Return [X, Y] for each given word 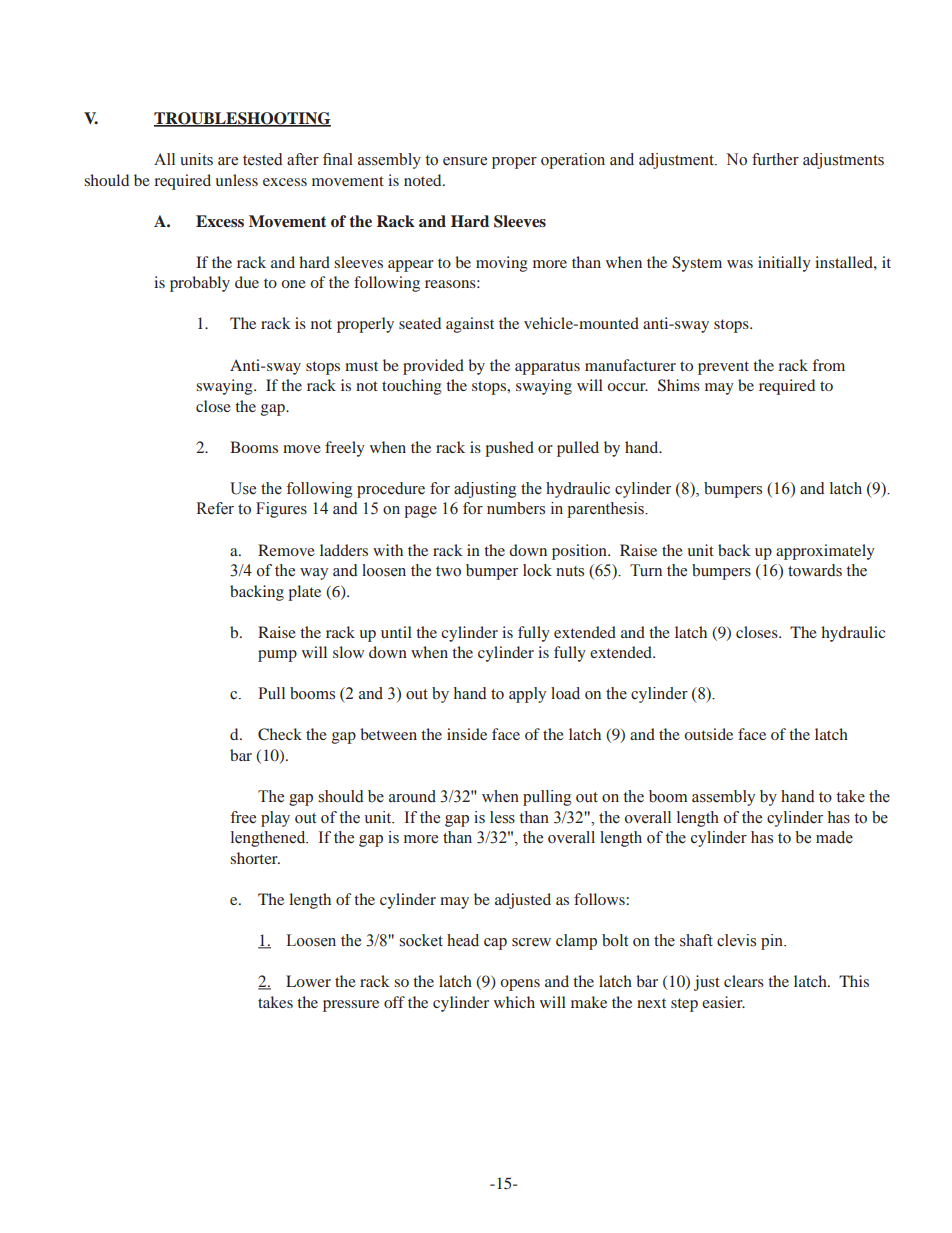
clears [744, 981]
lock [537, 570]
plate [304, 593]
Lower [308, 981]
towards [815, 570]
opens [520, 985]
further [775, 159]
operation [573, 161]
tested [262, 159]
